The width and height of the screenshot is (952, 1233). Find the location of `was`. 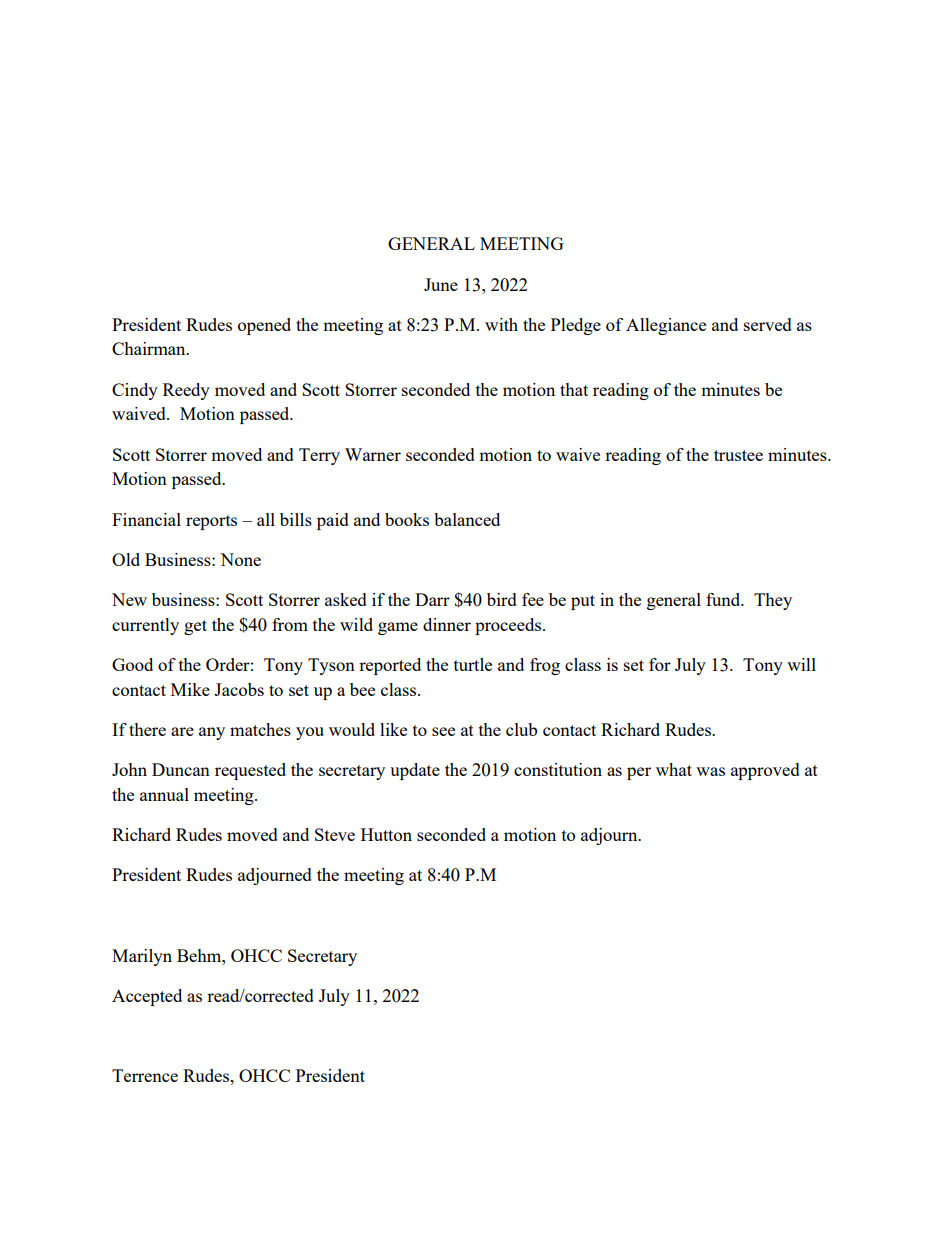

was is located at coordinates (710, 771).
